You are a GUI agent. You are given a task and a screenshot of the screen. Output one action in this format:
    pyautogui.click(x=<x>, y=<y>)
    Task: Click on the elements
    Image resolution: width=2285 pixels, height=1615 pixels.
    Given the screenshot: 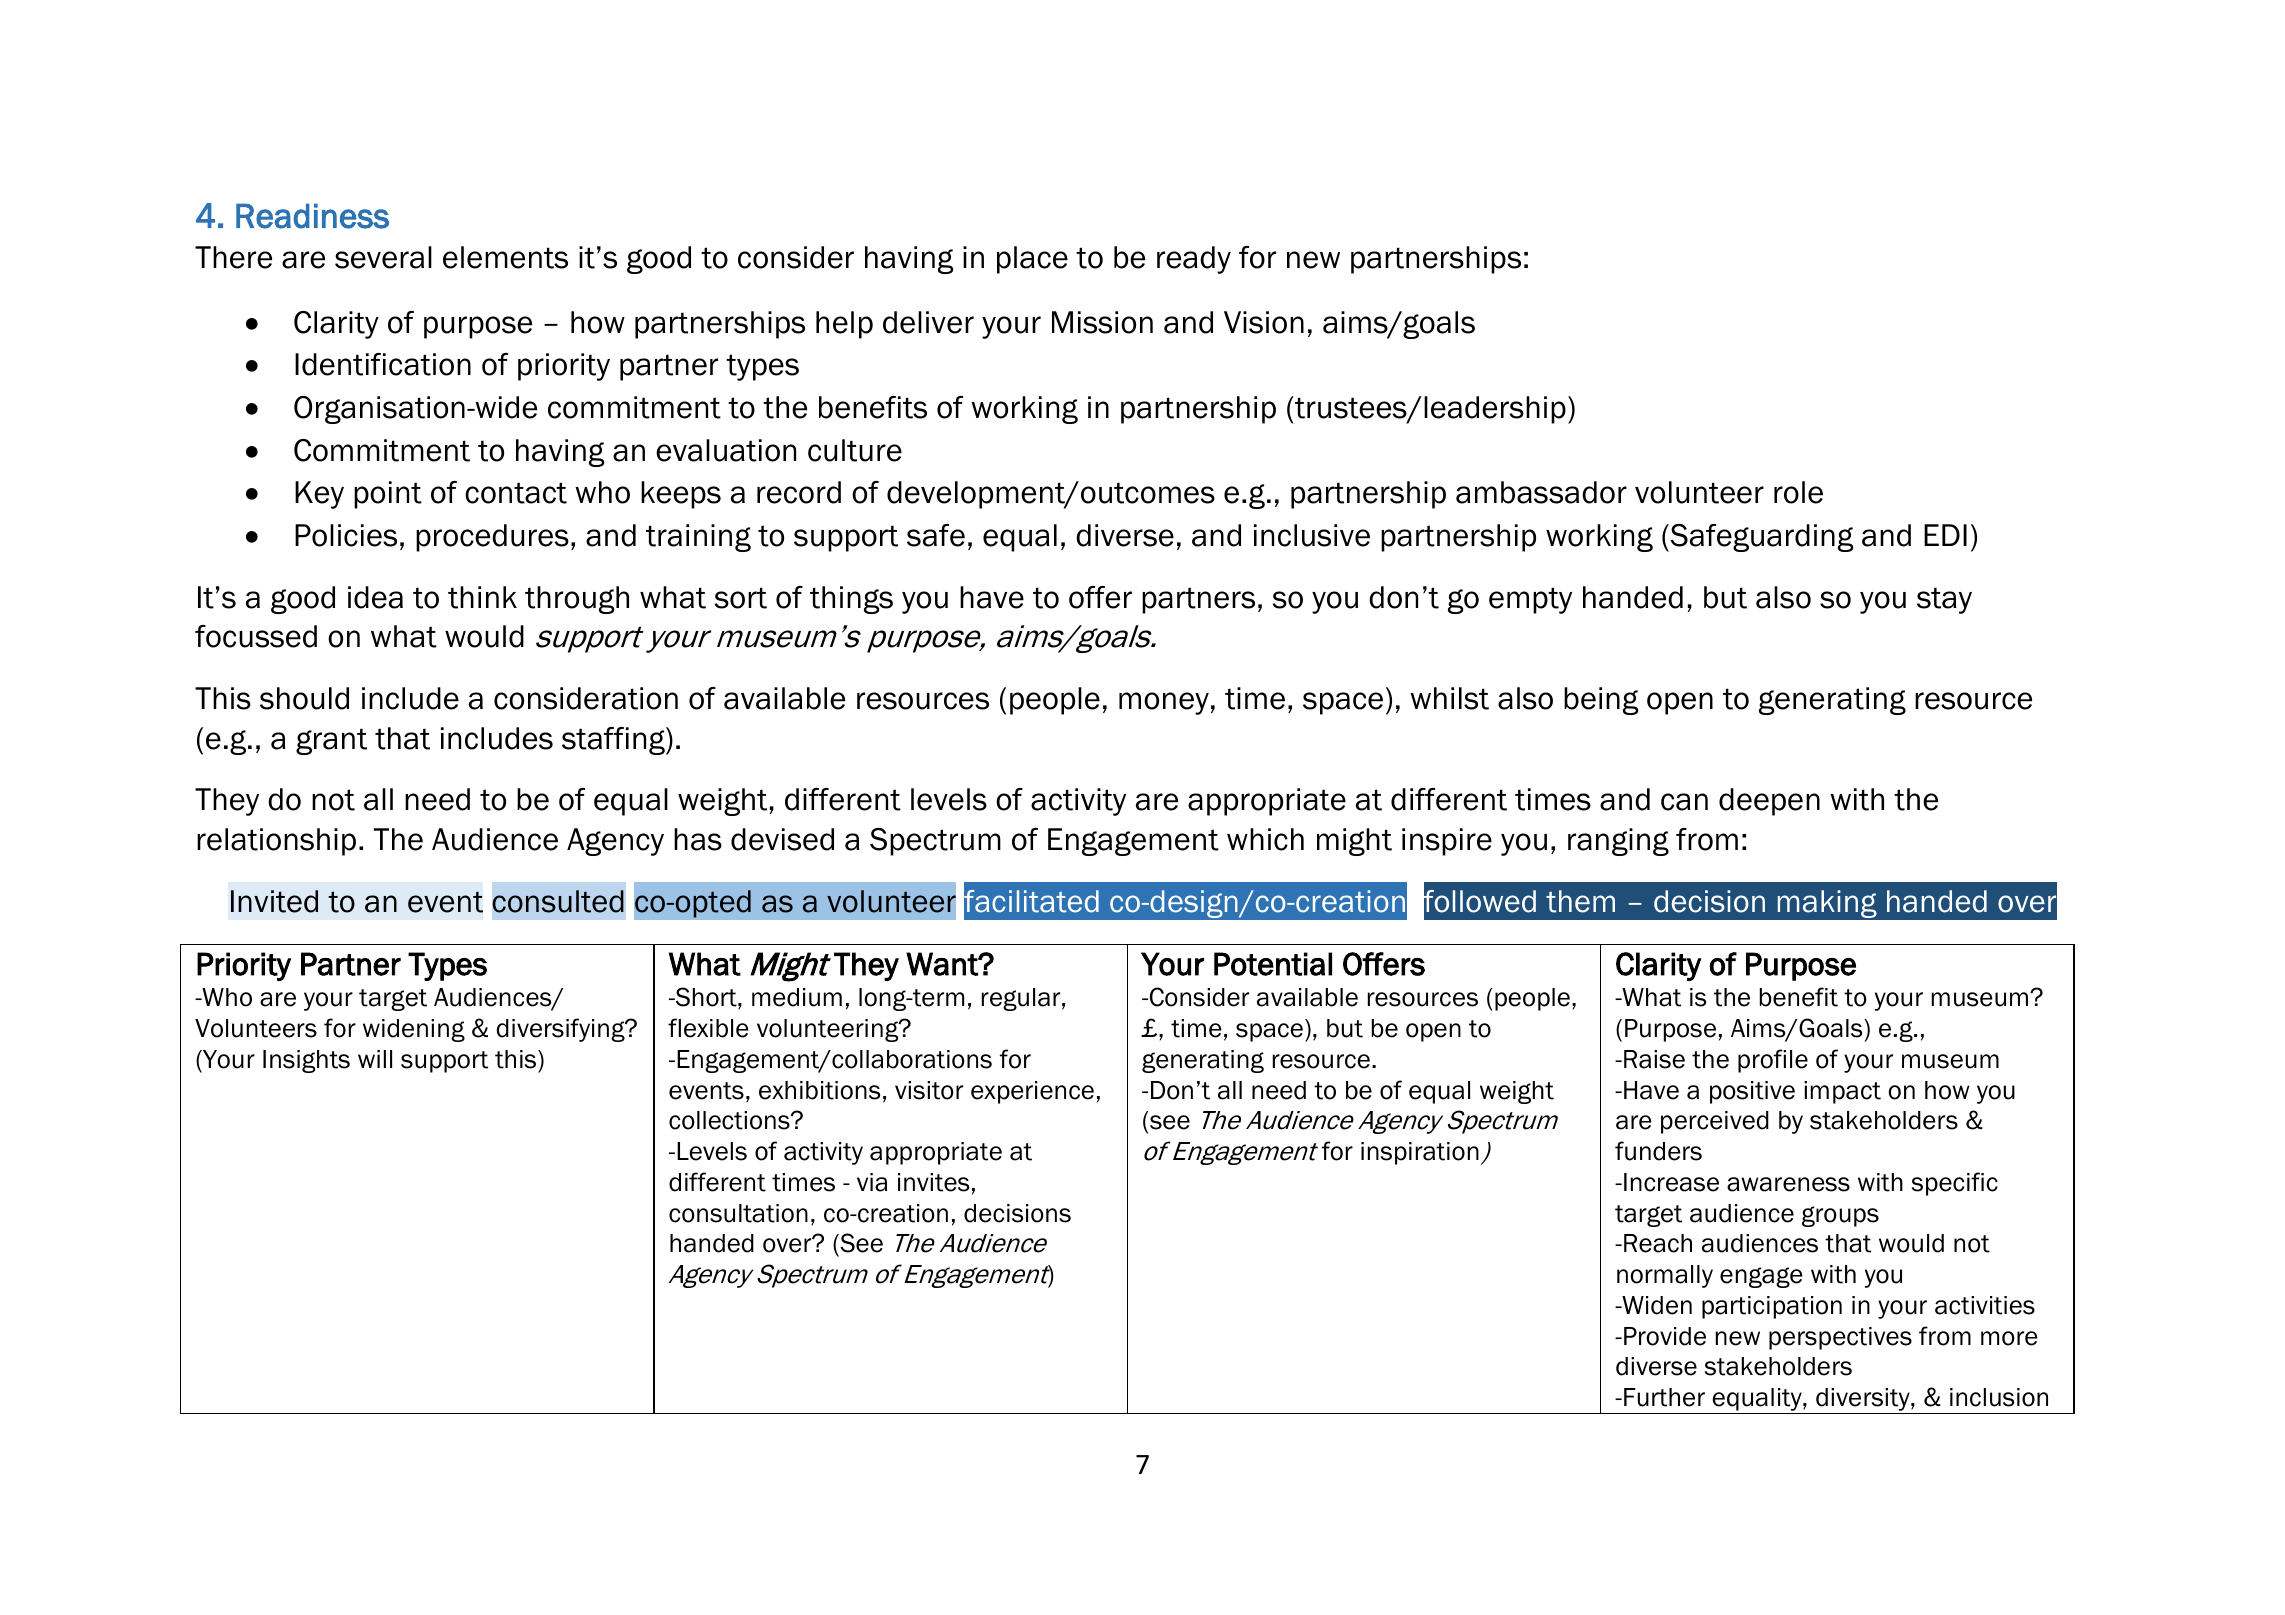 What is the action you would take?
    pyautogui.click(x=505, y=257)
